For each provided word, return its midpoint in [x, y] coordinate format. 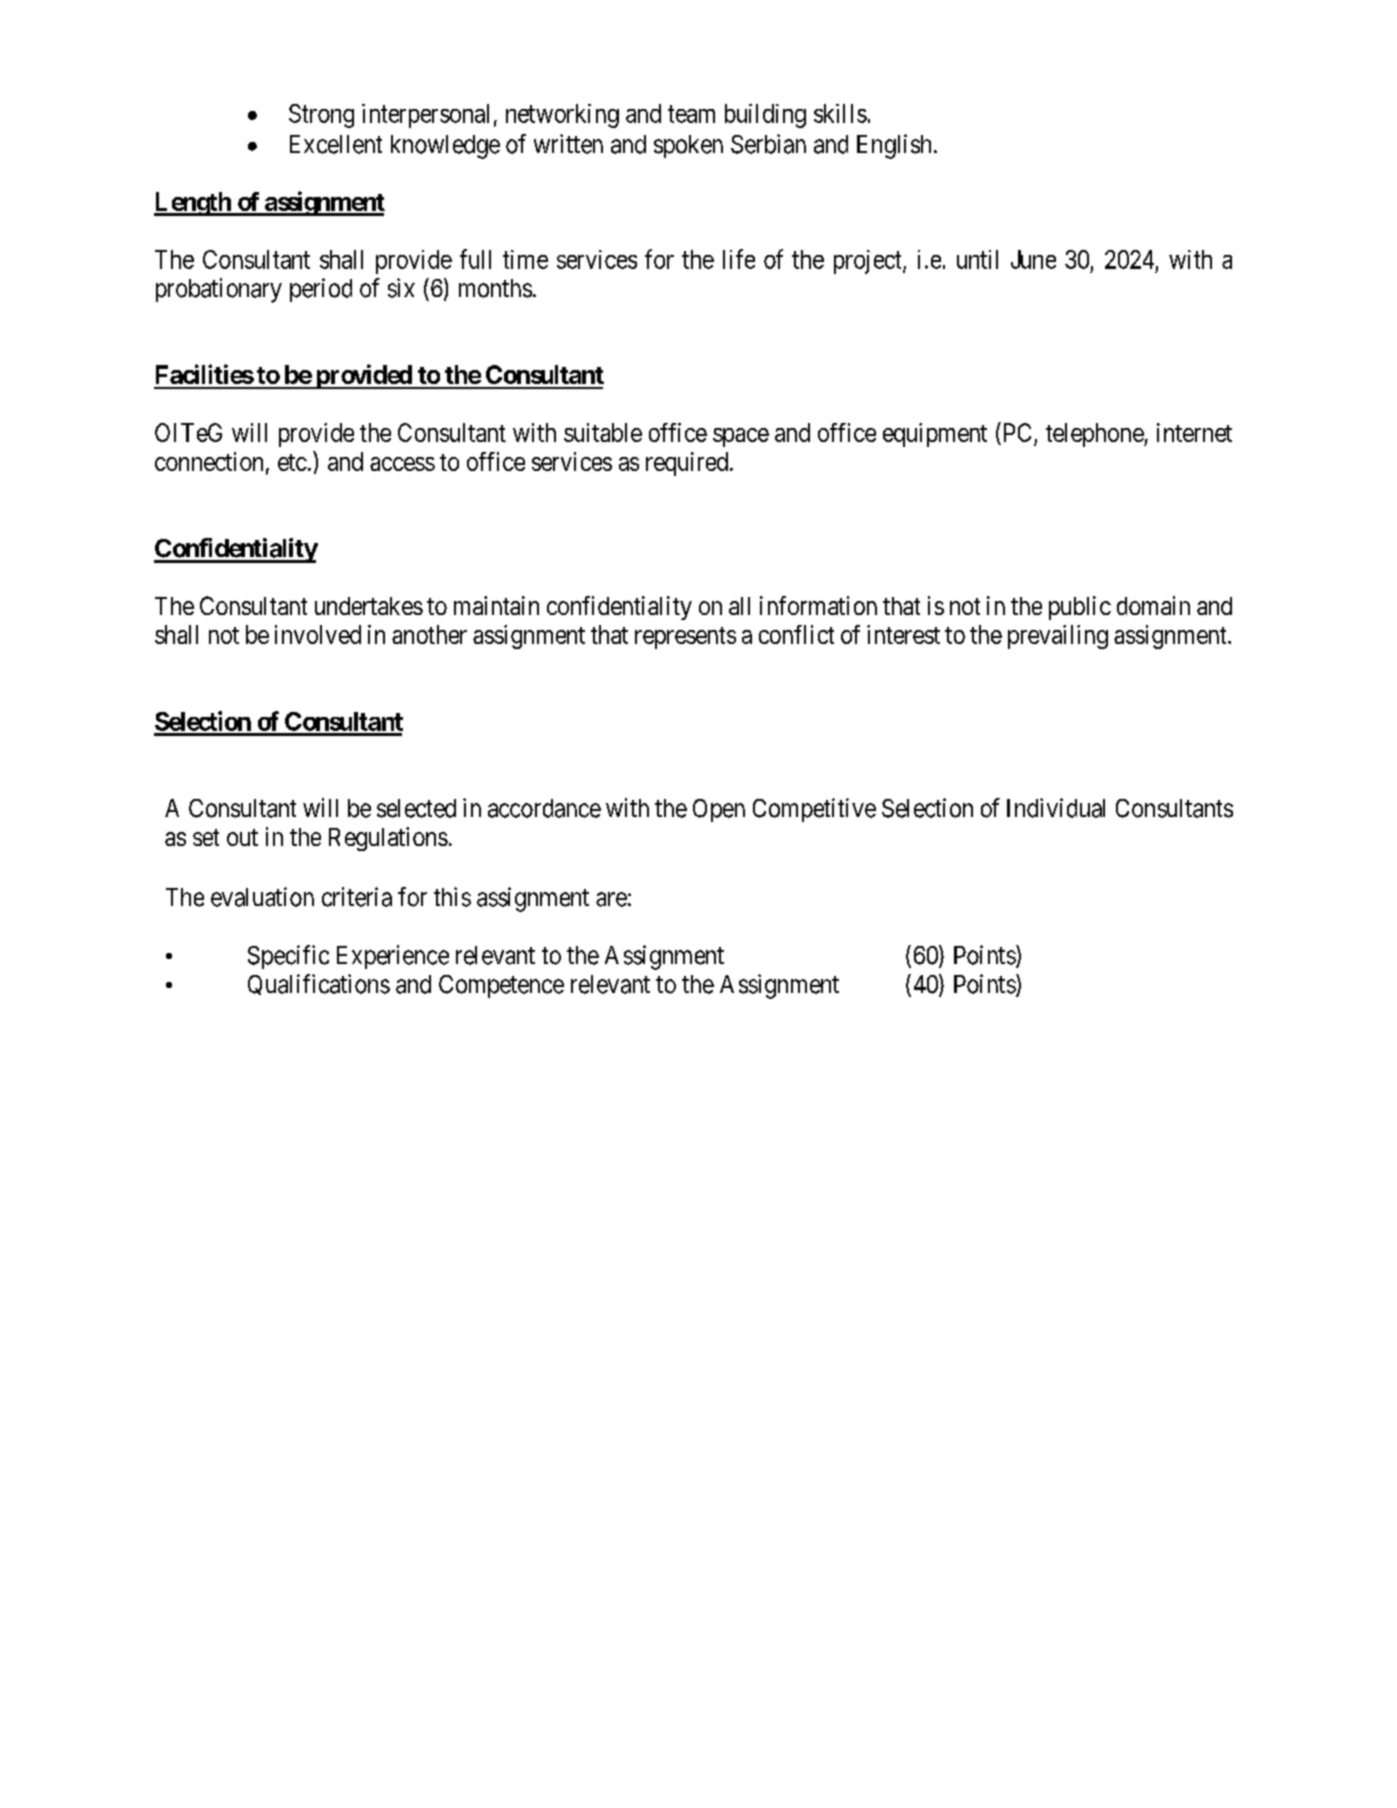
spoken [688, 146]
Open [719, 810]
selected [416, 808]
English [894, 146]
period [321, 290]
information [818, 605]
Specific [288, 957]
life [739, 259]
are [611, 899]
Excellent [336, 144]
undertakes [369, 606]
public [1080, 608]
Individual [1056, 808]
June [1033, 259]
